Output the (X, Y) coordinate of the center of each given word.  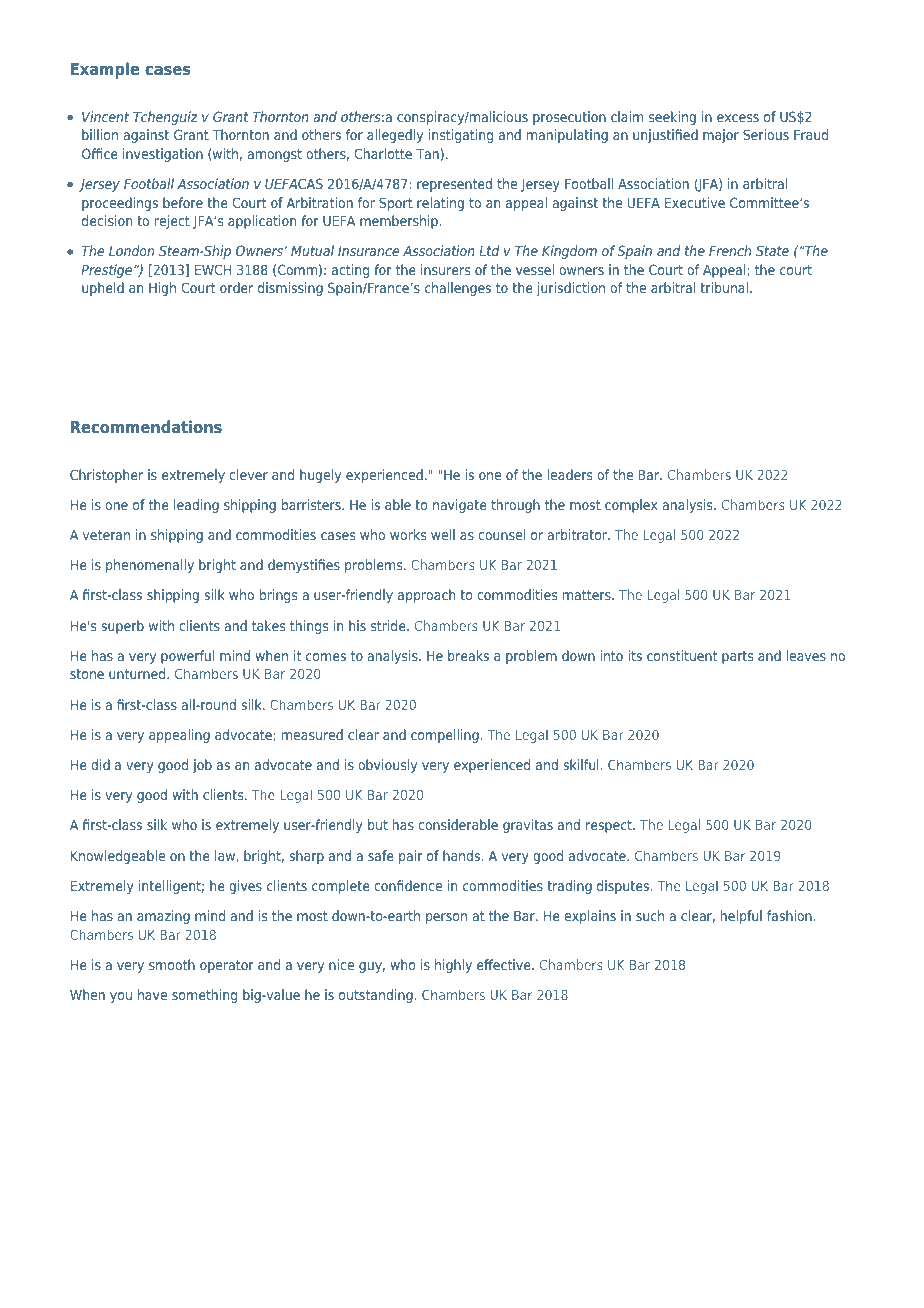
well (443, 534)
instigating (461, 136)
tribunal (724, 287)
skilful (581, 764)
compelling (445, 736)
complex (631, 506)
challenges (458, 289)
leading (196, 506)
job (202, 766)
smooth (172, 964)
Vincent (105, 116)
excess (738, 118)
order (236, 287)
